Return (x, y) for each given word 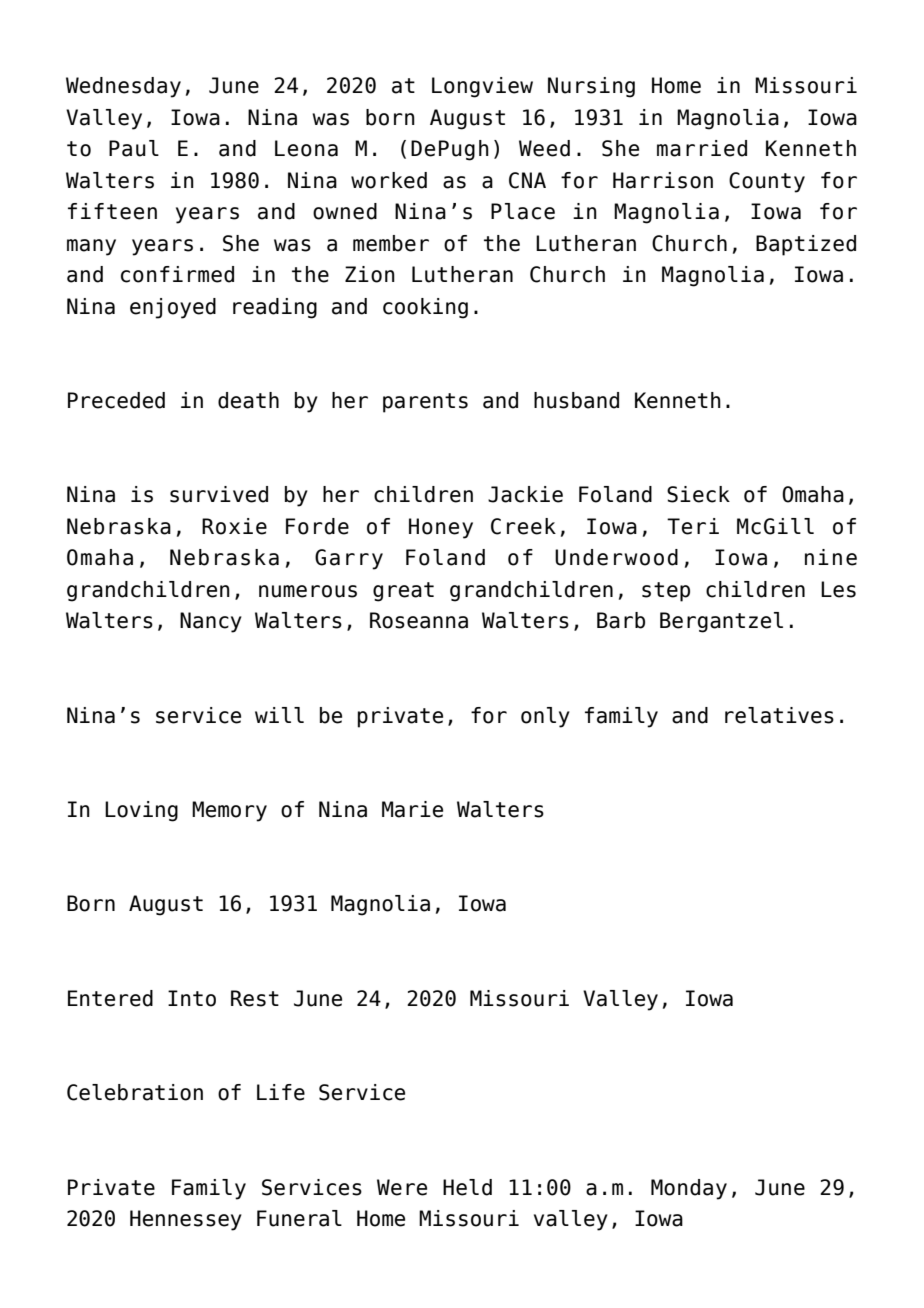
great (403, 592)
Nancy (211, 622)
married (702, 148)
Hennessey (186, 1220)
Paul (134, 148)
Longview (482, 87)
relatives (779, 715)
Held (467, 1187)
